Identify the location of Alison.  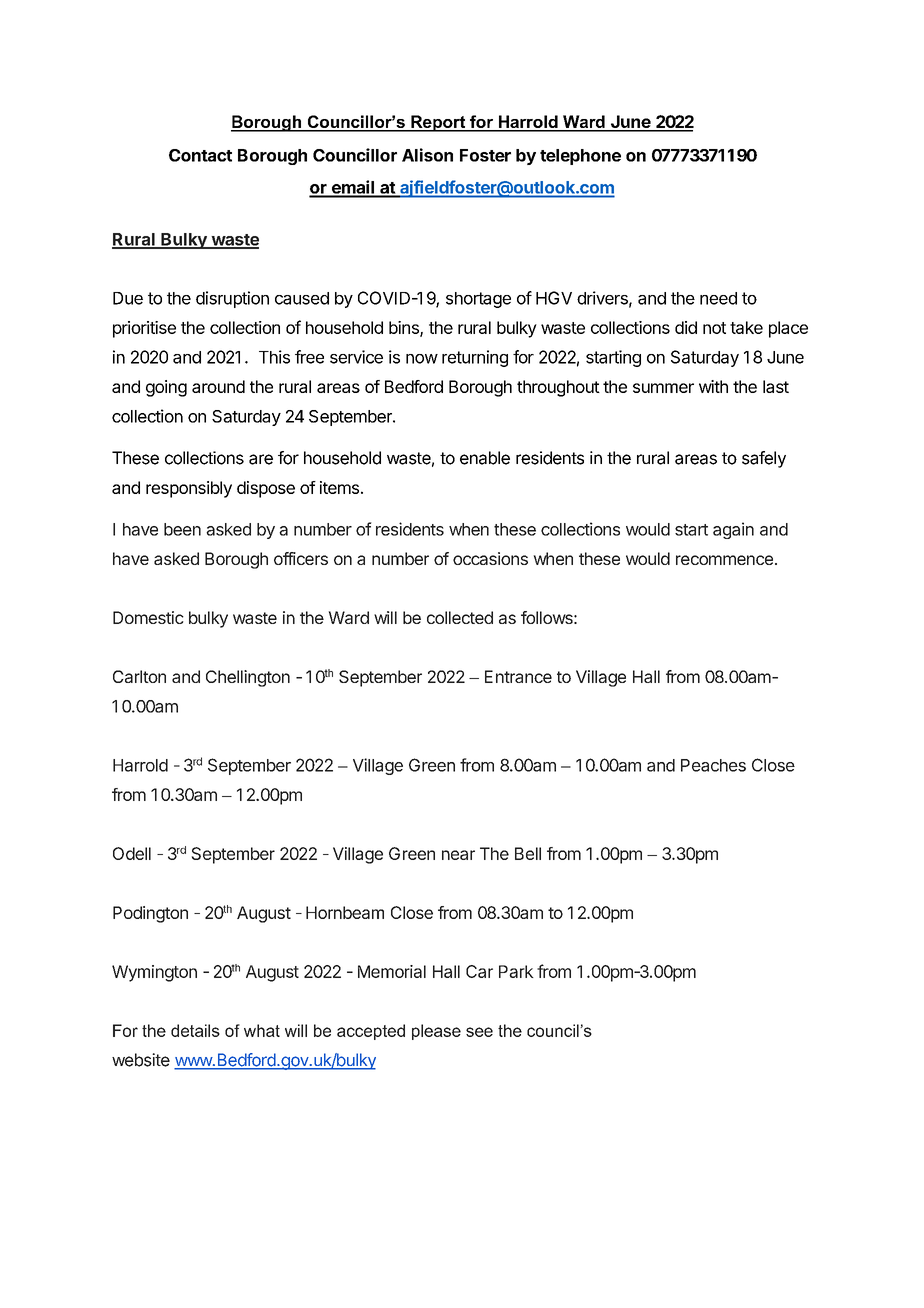
(427, 155).
